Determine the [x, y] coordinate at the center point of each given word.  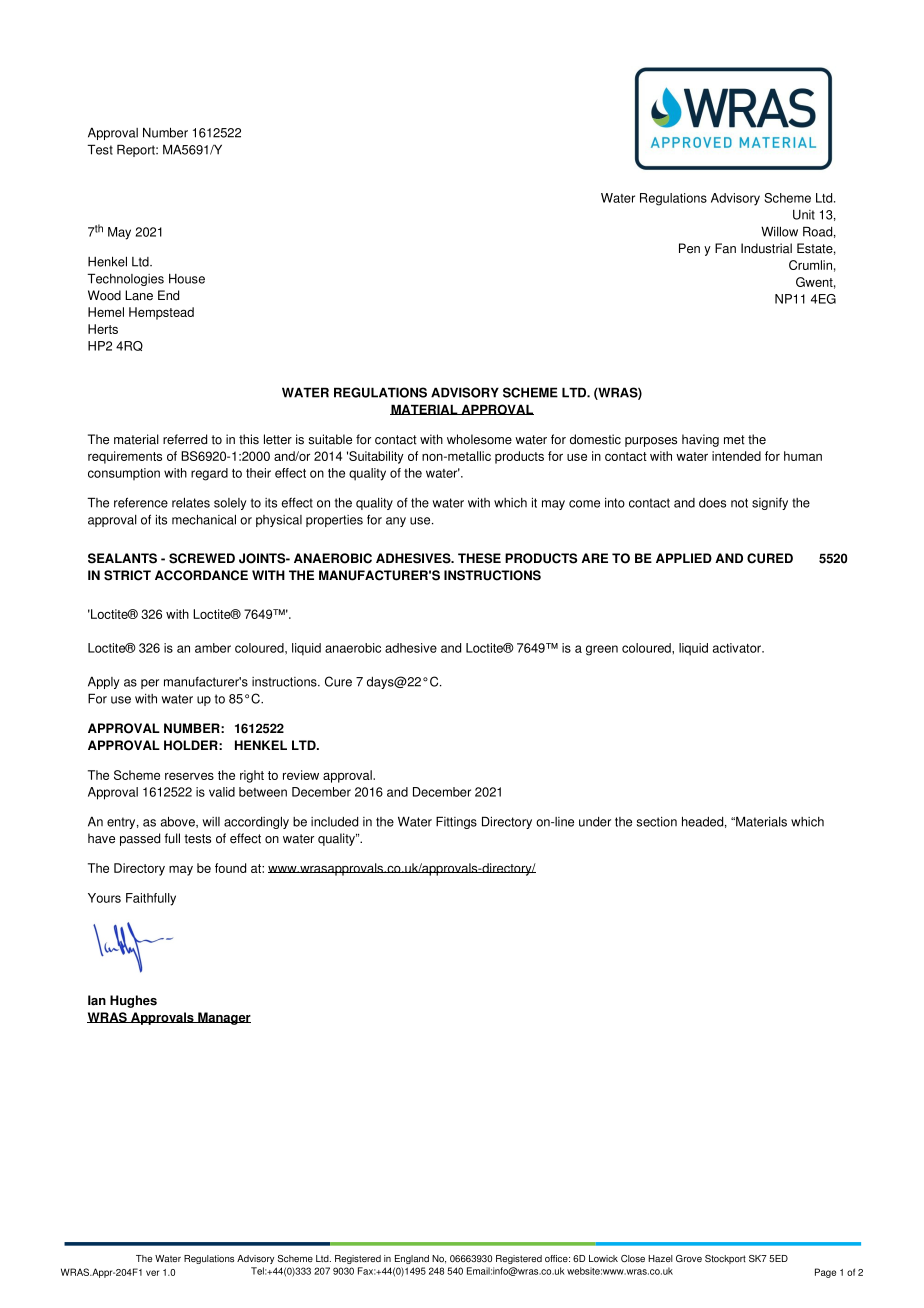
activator [738, 648]
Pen [689, 248]
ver [152, 1273]
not [739, 503]
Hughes [133, 1001]
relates [191, 502]
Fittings [456, 822]
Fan [725, 248]
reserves [189, 776]
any [396, 522]
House [187, 279]
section [657, 822]
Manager [223, 1018]
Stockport [725, 1259]
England [412, 1259]
